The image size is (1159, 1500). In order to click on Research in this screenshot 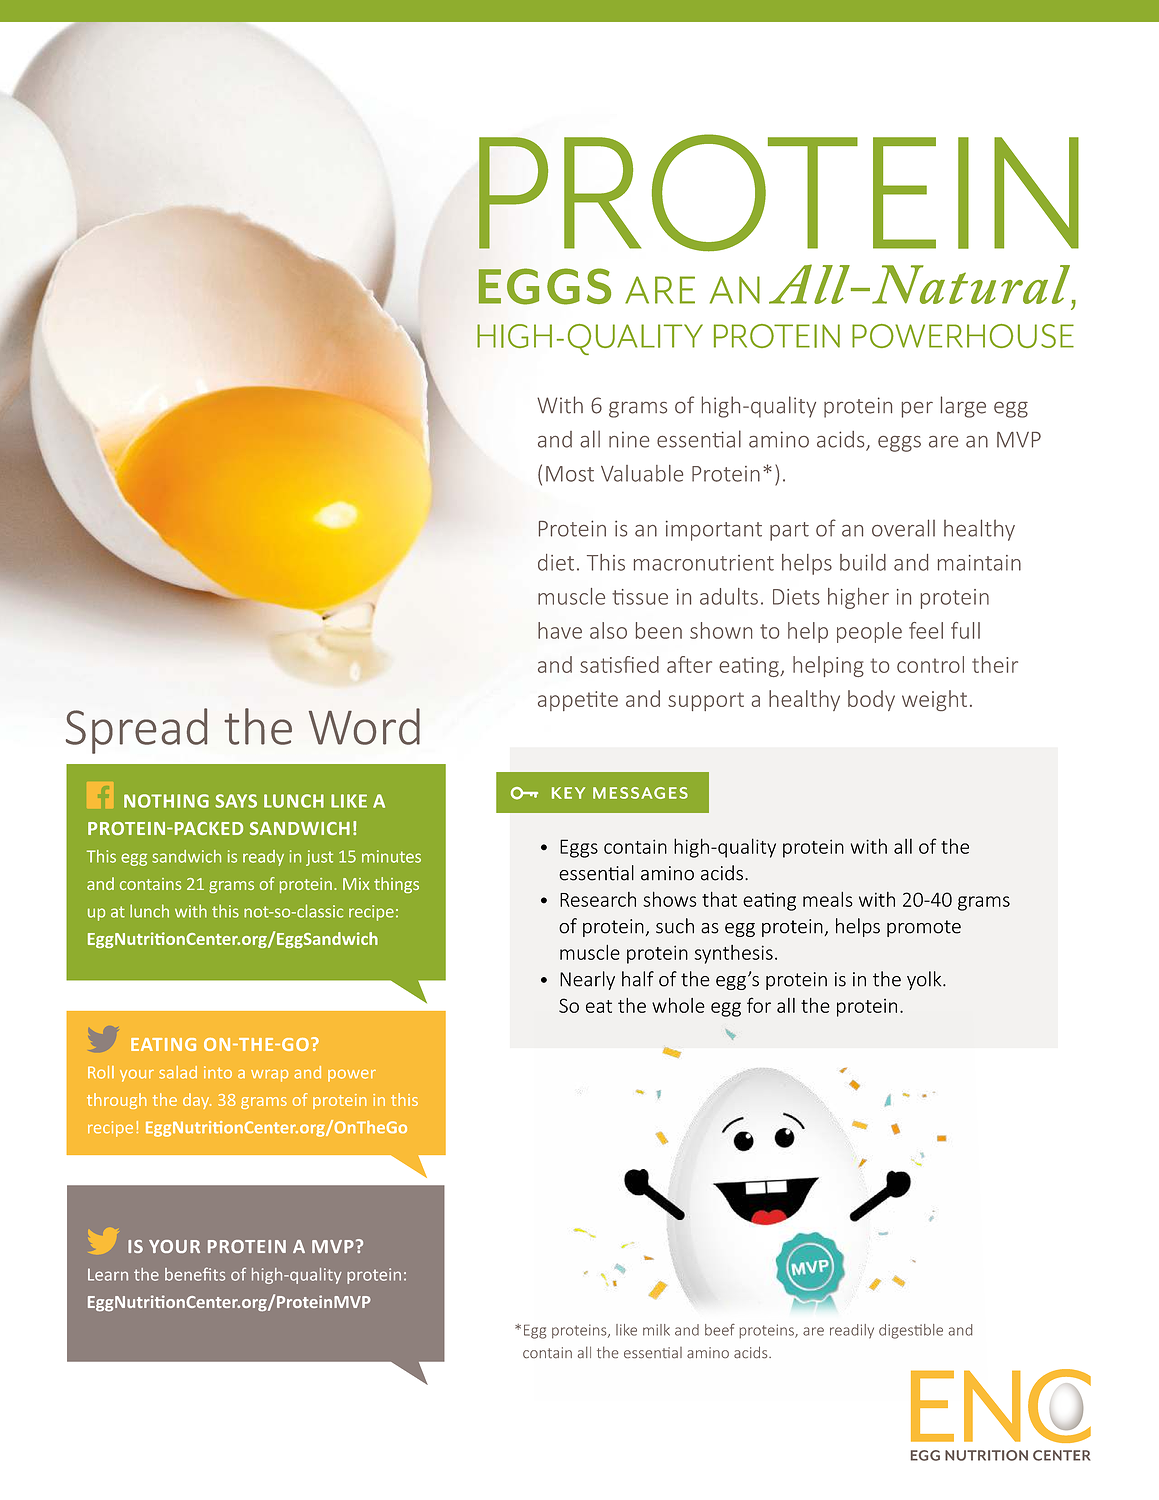, I will do `click(598, 899)`.
